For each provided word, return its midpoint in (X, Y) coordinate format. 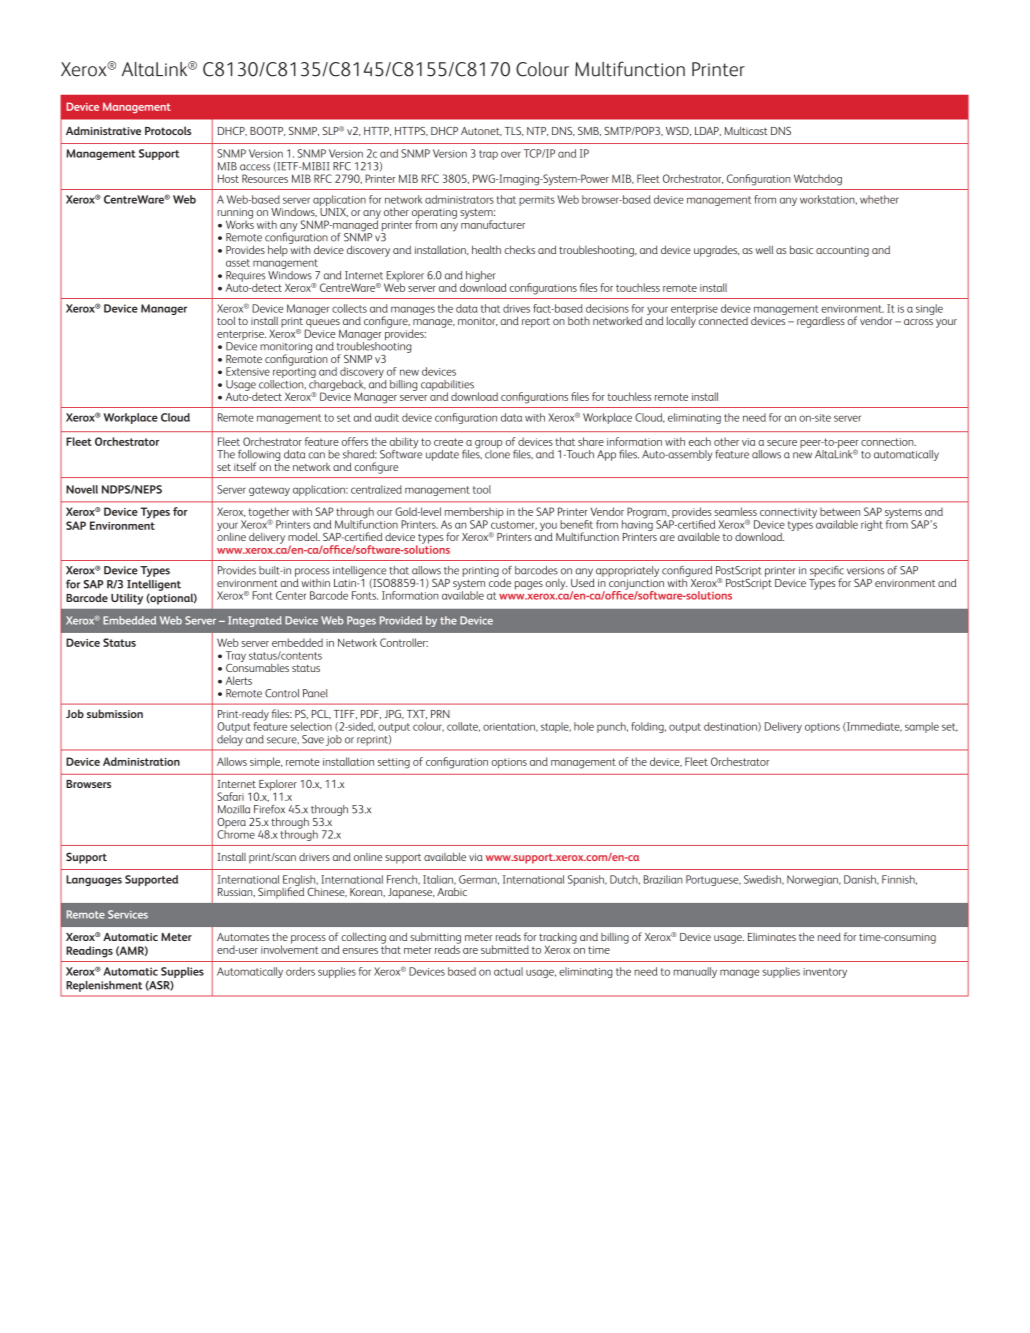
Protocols (168, 130)
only (557, 584)
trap (488, 155)
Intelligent (154, 585)
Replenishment (104, 986)
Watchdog (818, 180)
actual (508, 971)
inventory (825, 973)
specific (827, 572)
